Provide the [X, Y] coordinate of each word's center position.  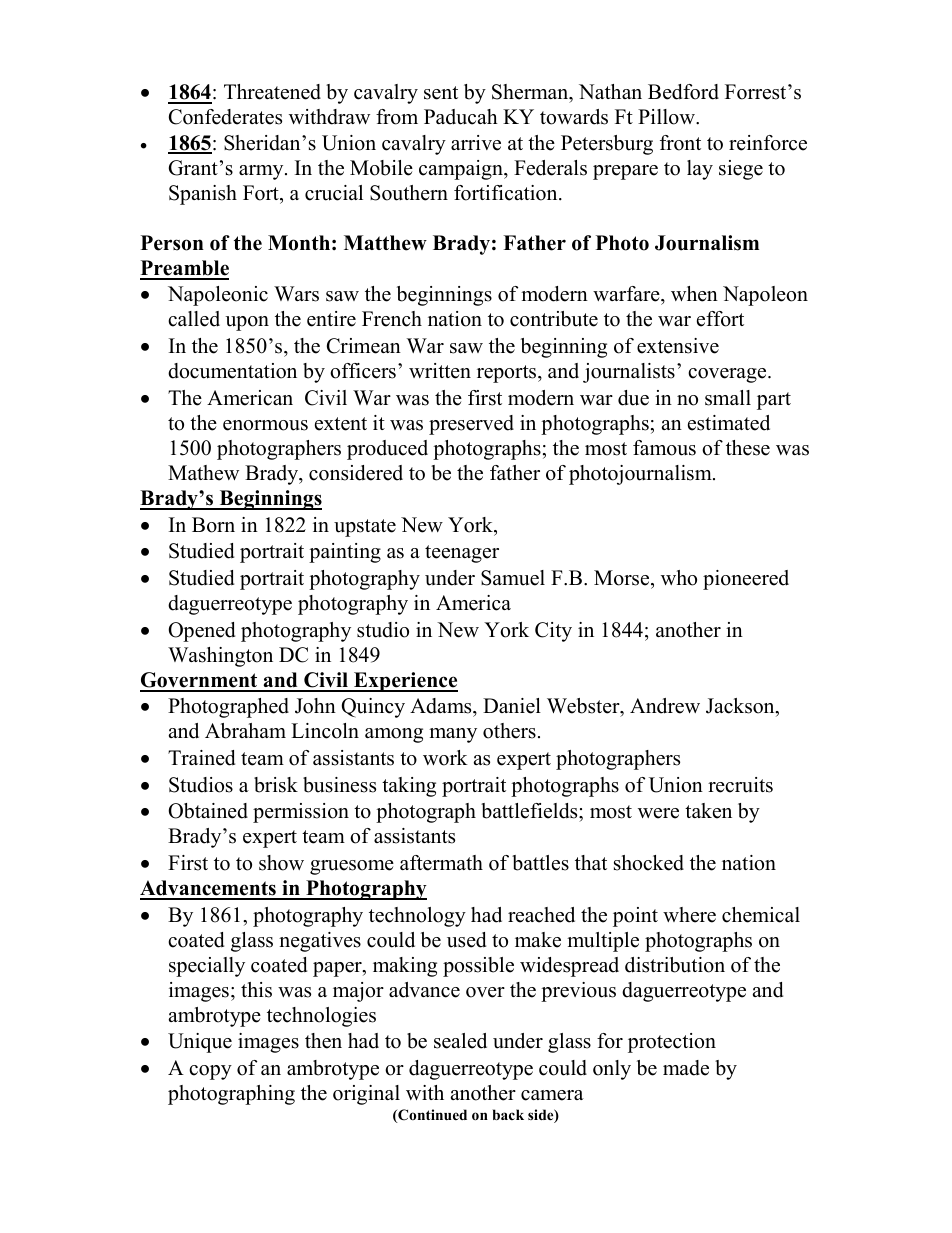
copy [210, 1072]
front [680, 143]
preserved [471, 425]
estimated [729, 423]
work [445, 758]
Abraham [245, 731]
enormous [265, 425]
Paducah [461, 117]
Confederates [225, 117]
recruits [740, 785]
